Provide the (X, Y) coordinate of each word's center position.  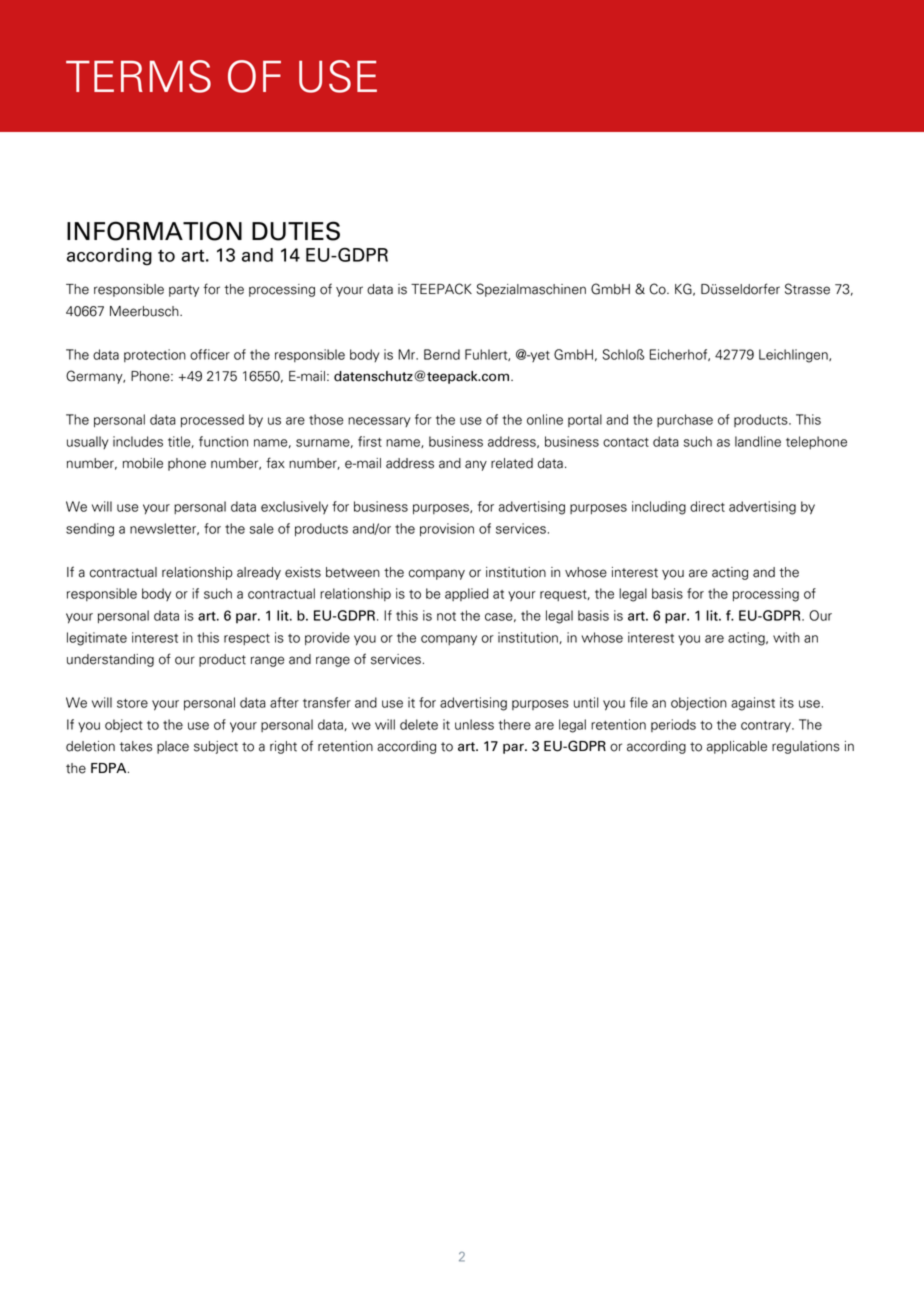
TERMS (138, 76)
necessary (379, 422)
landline (758, 441)
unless (474, 724)
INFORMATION (154, 231)
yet (539, 356)
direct (707, 506)
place (173, 747)
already (259, 573)
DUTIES (296, 231)
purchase (685, 420)
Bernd (442, 354)
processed (212, 421)
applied (466, 594)
